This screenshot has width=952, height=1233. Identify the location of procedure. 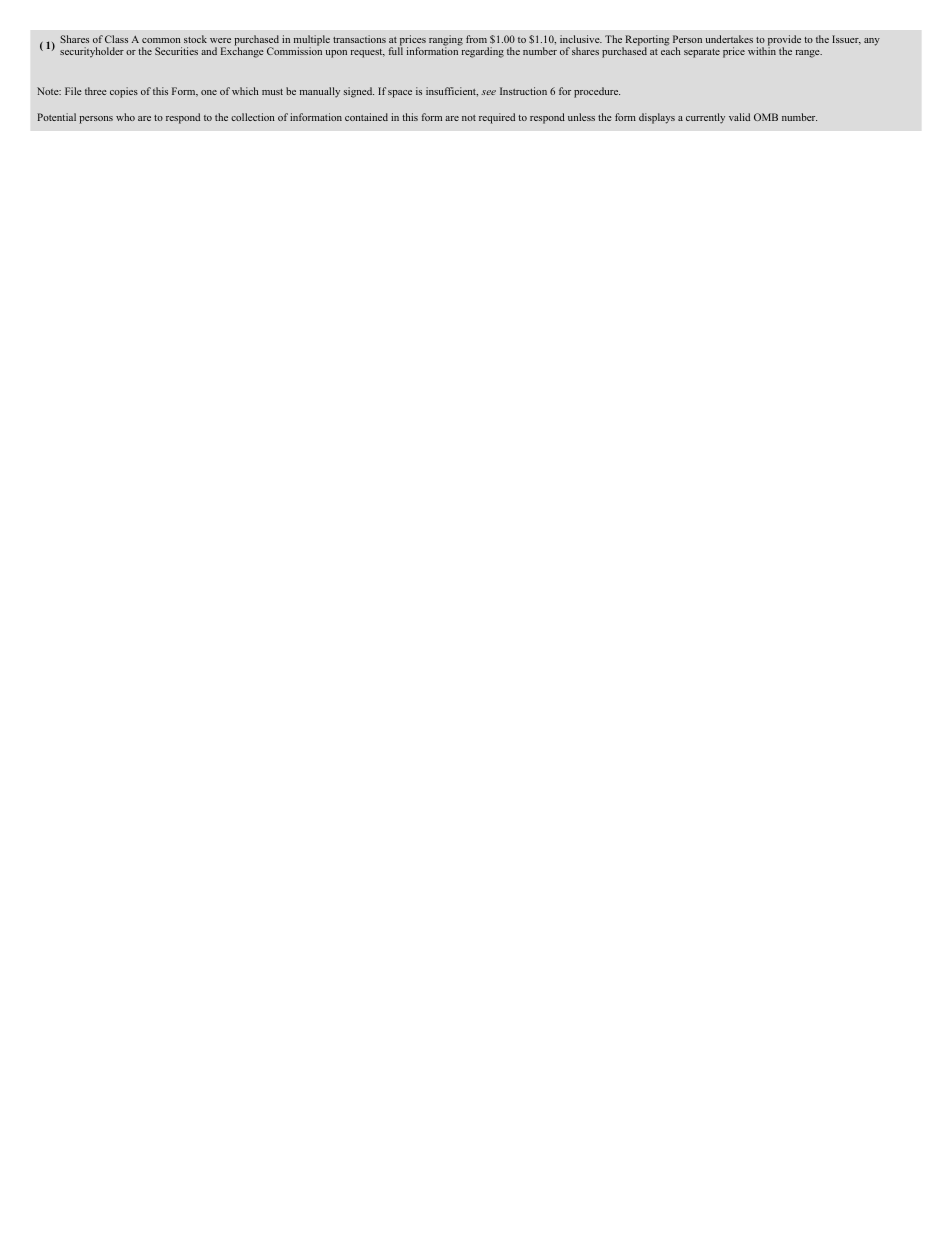
(597, 92).
